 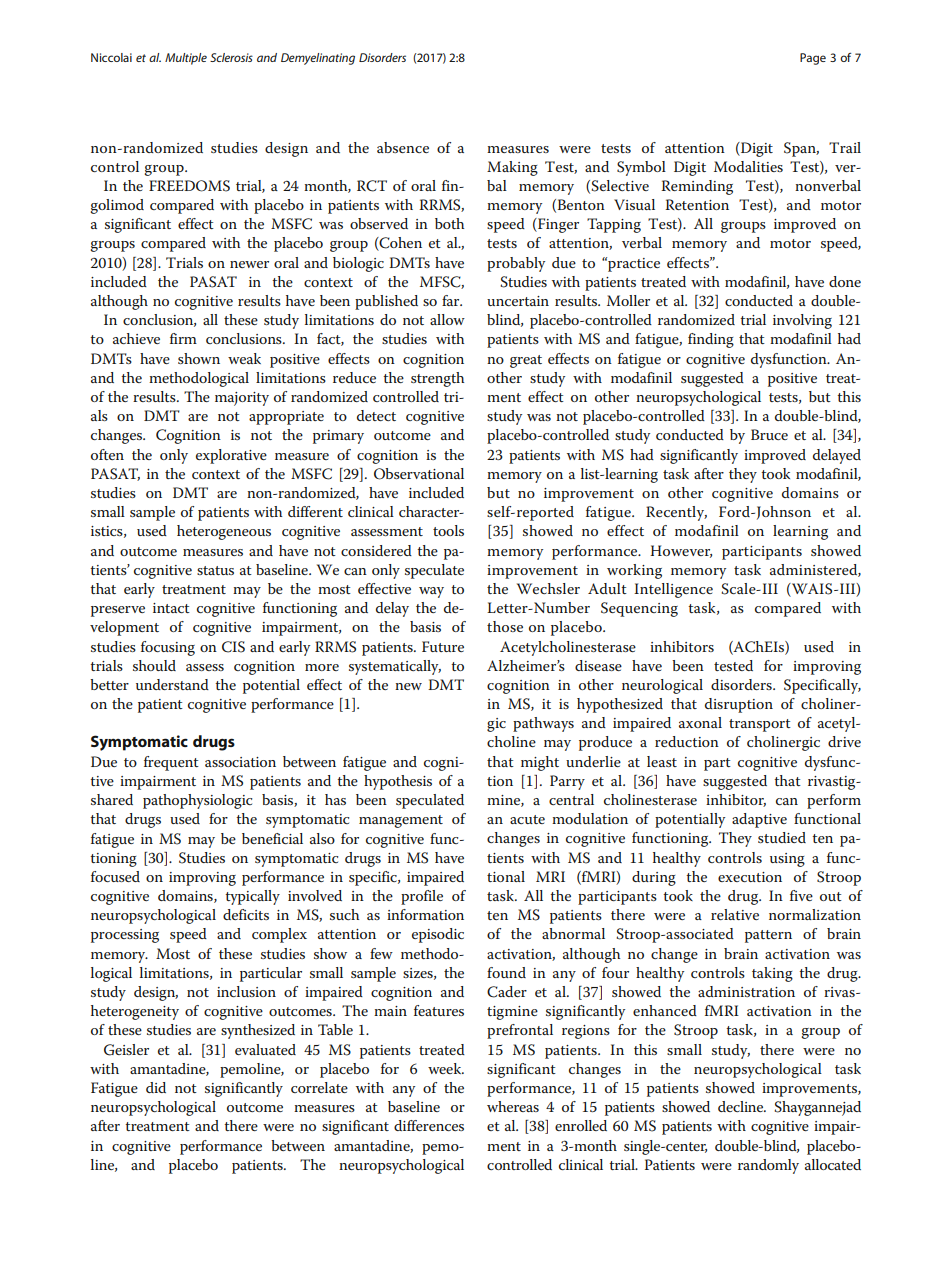 I want to click on did, so click(x=156, y=1087).
